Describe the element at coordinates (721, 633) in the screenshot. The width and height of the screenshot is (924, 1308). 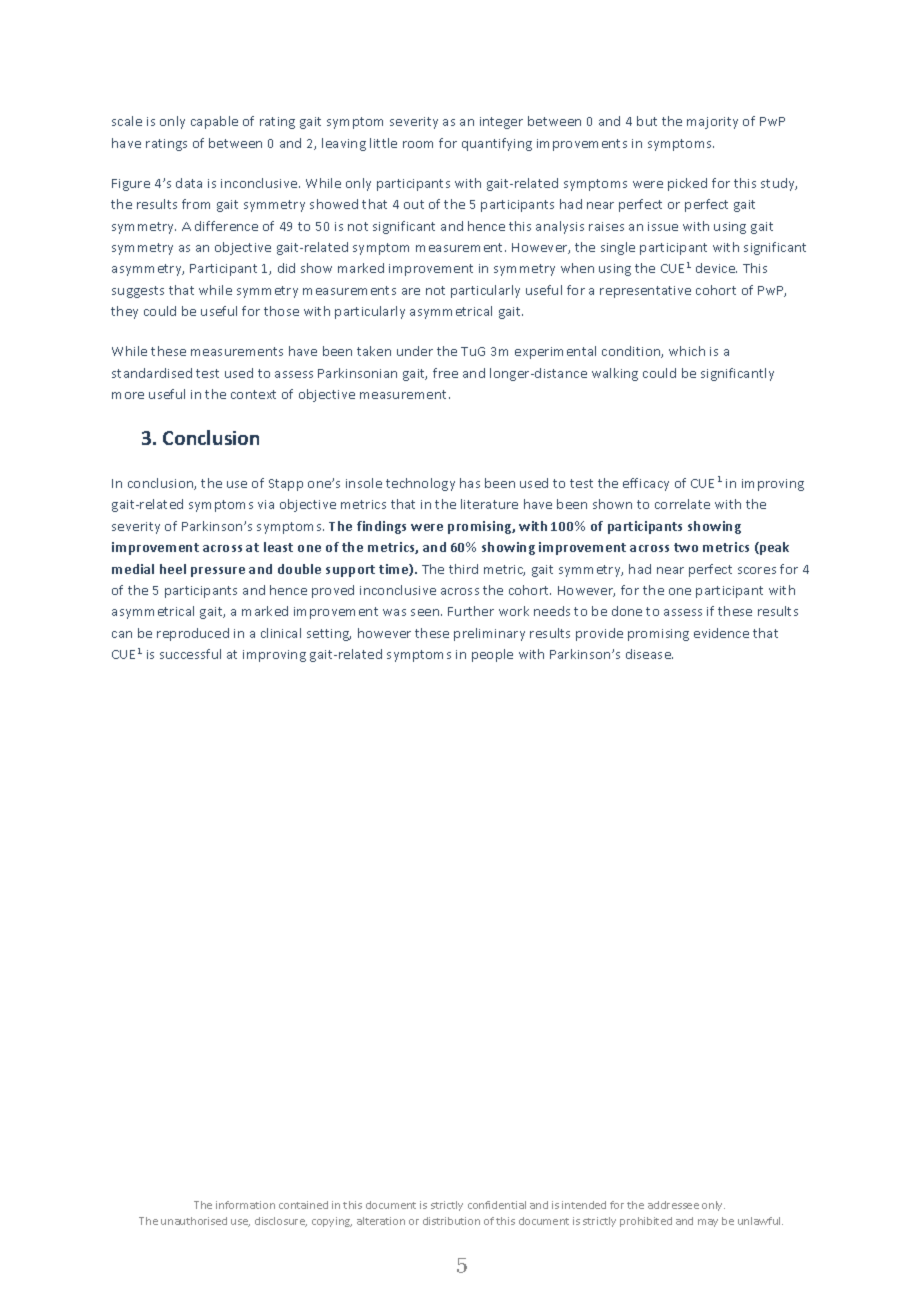
I see `evidence` at that location.
